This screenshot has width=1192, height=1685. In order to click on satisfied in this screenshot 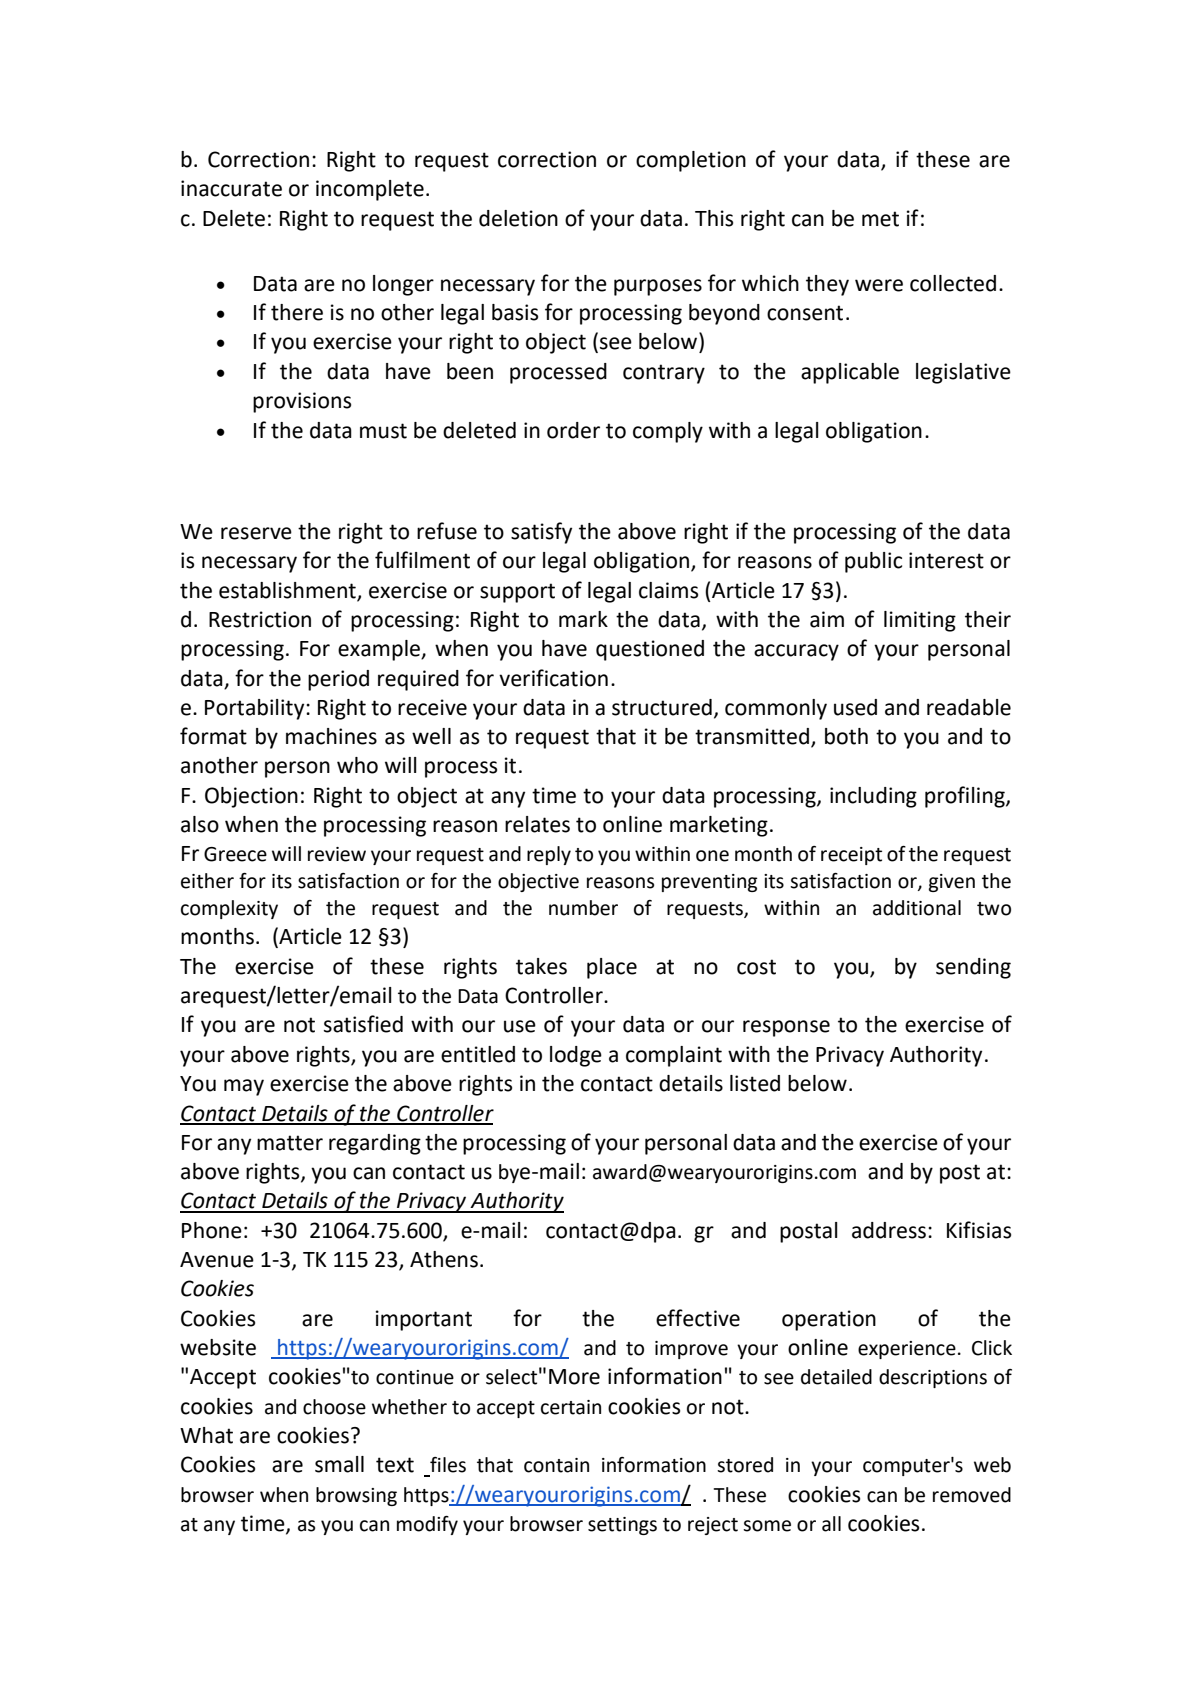, I will do `click(363, 1024)`.
